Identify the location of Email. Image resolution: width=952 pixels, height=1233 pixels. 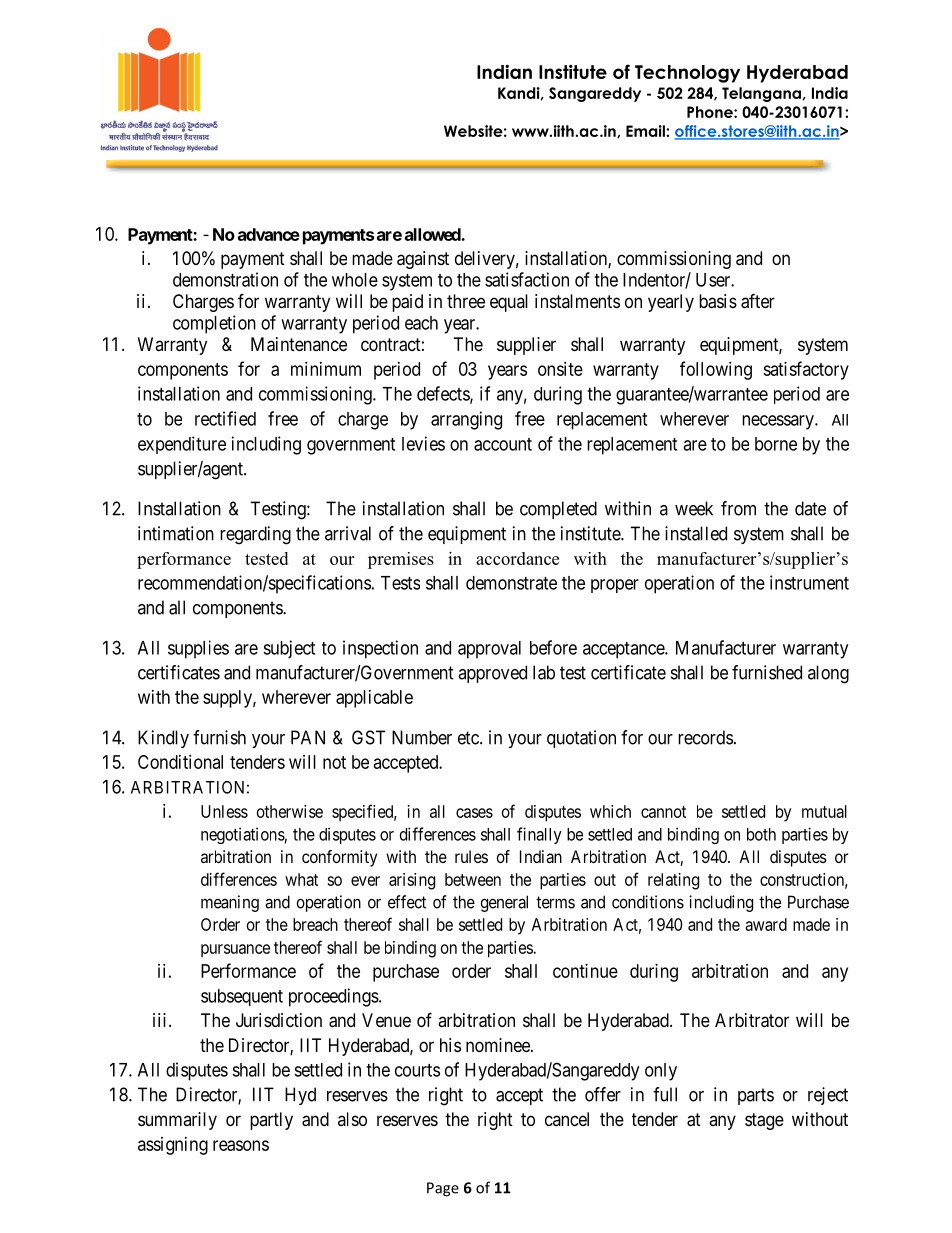
(646, 131).
